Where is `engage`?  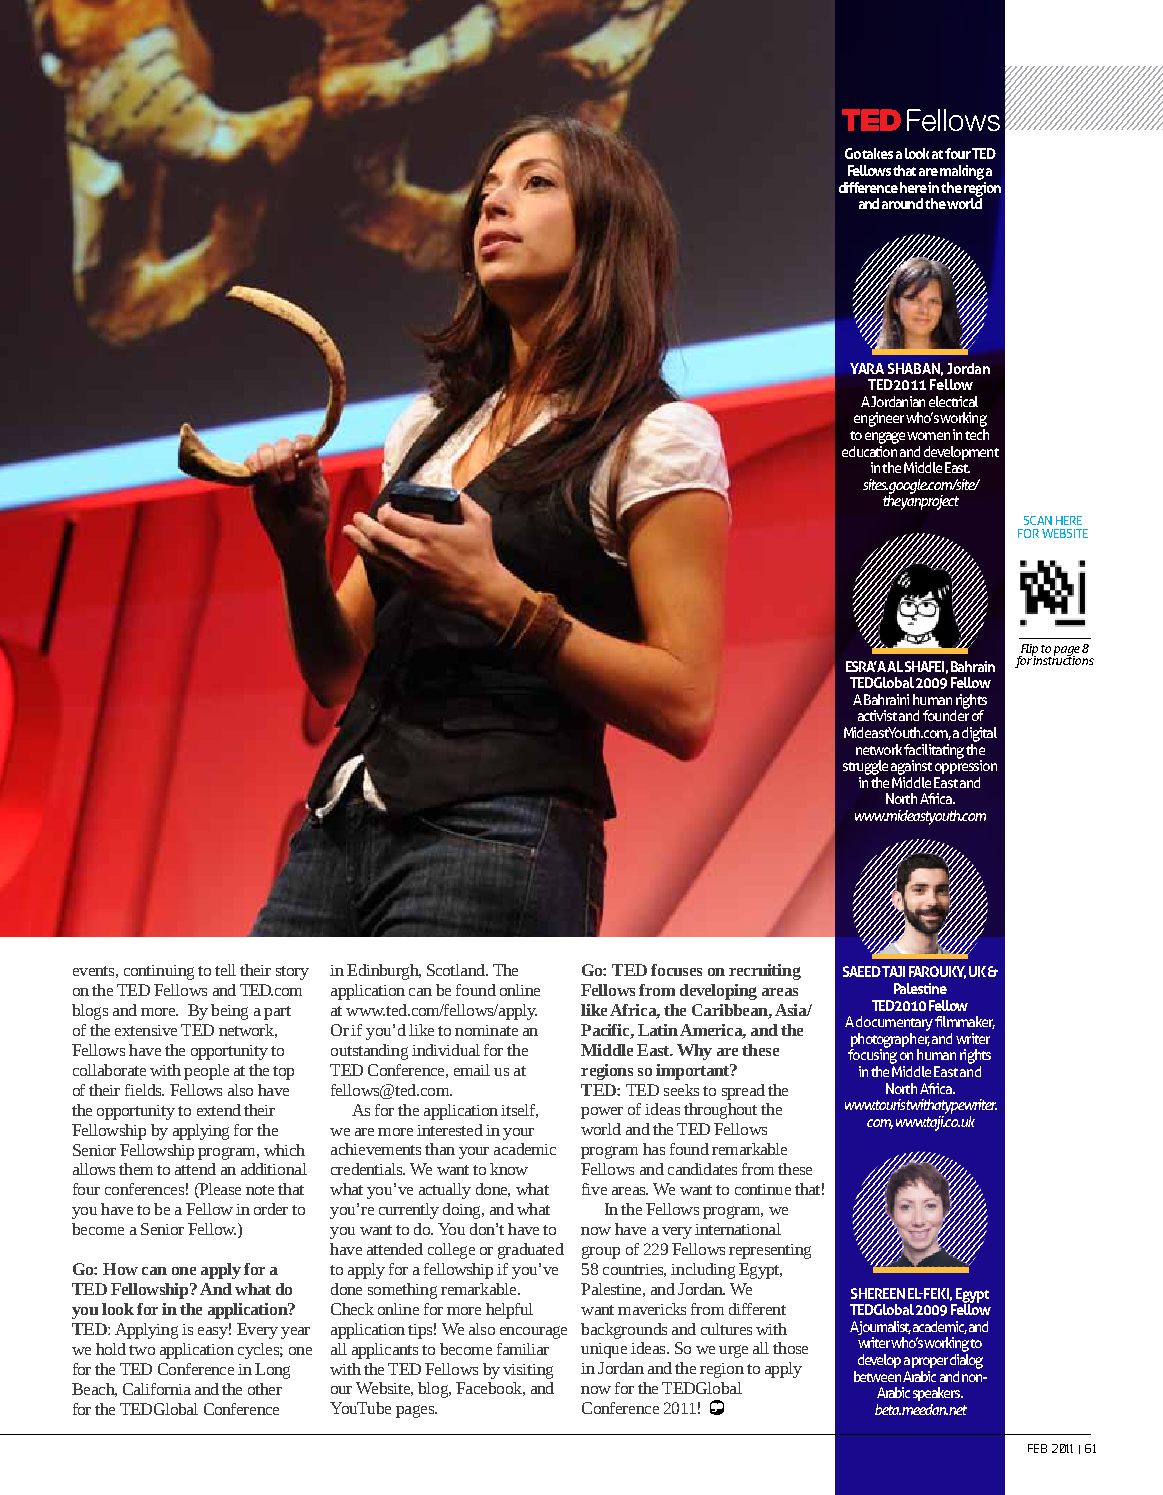 engage is located at coordinates (885, 438).
